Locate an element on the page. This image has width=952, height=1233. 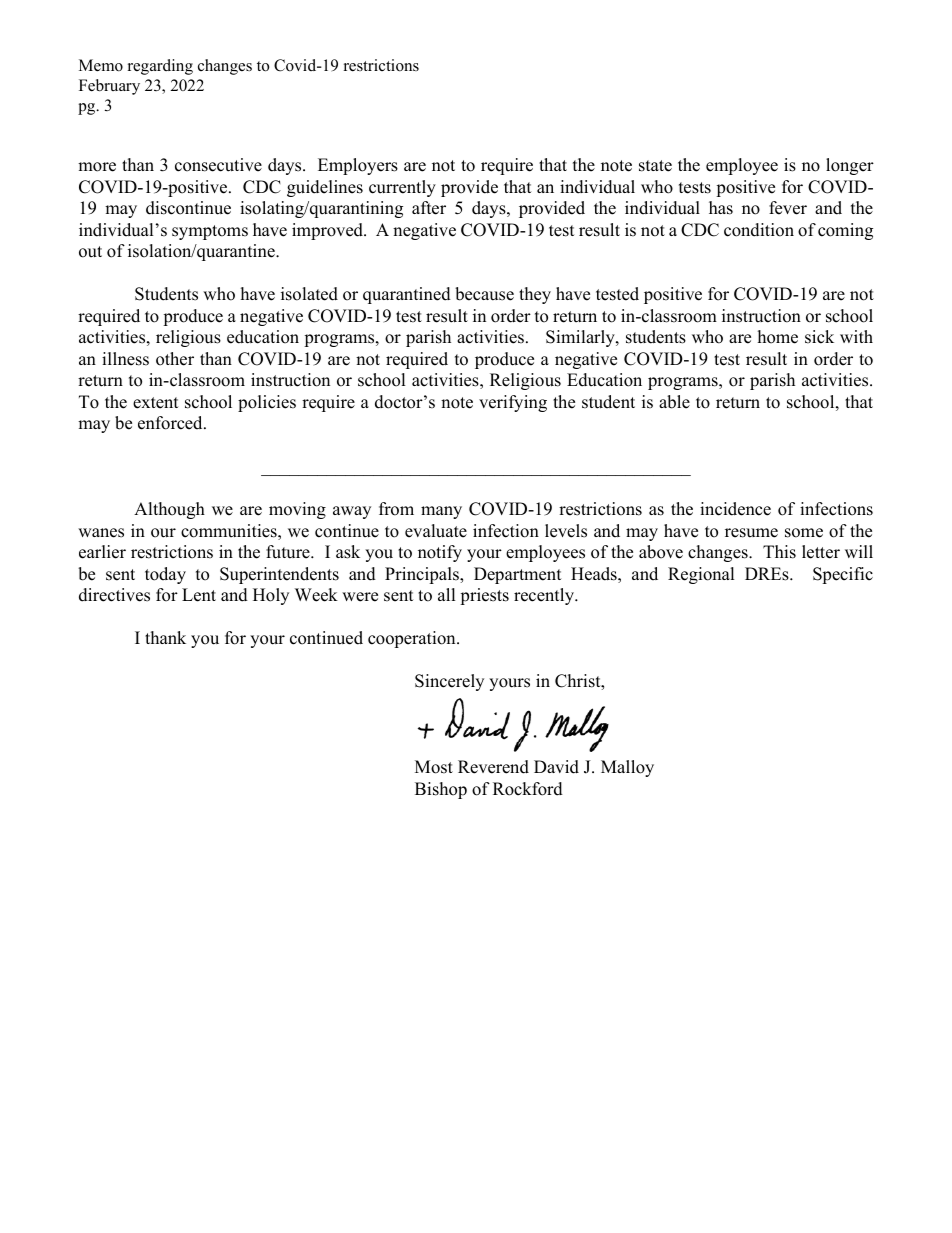
other is located at coordinates (175, 359).
